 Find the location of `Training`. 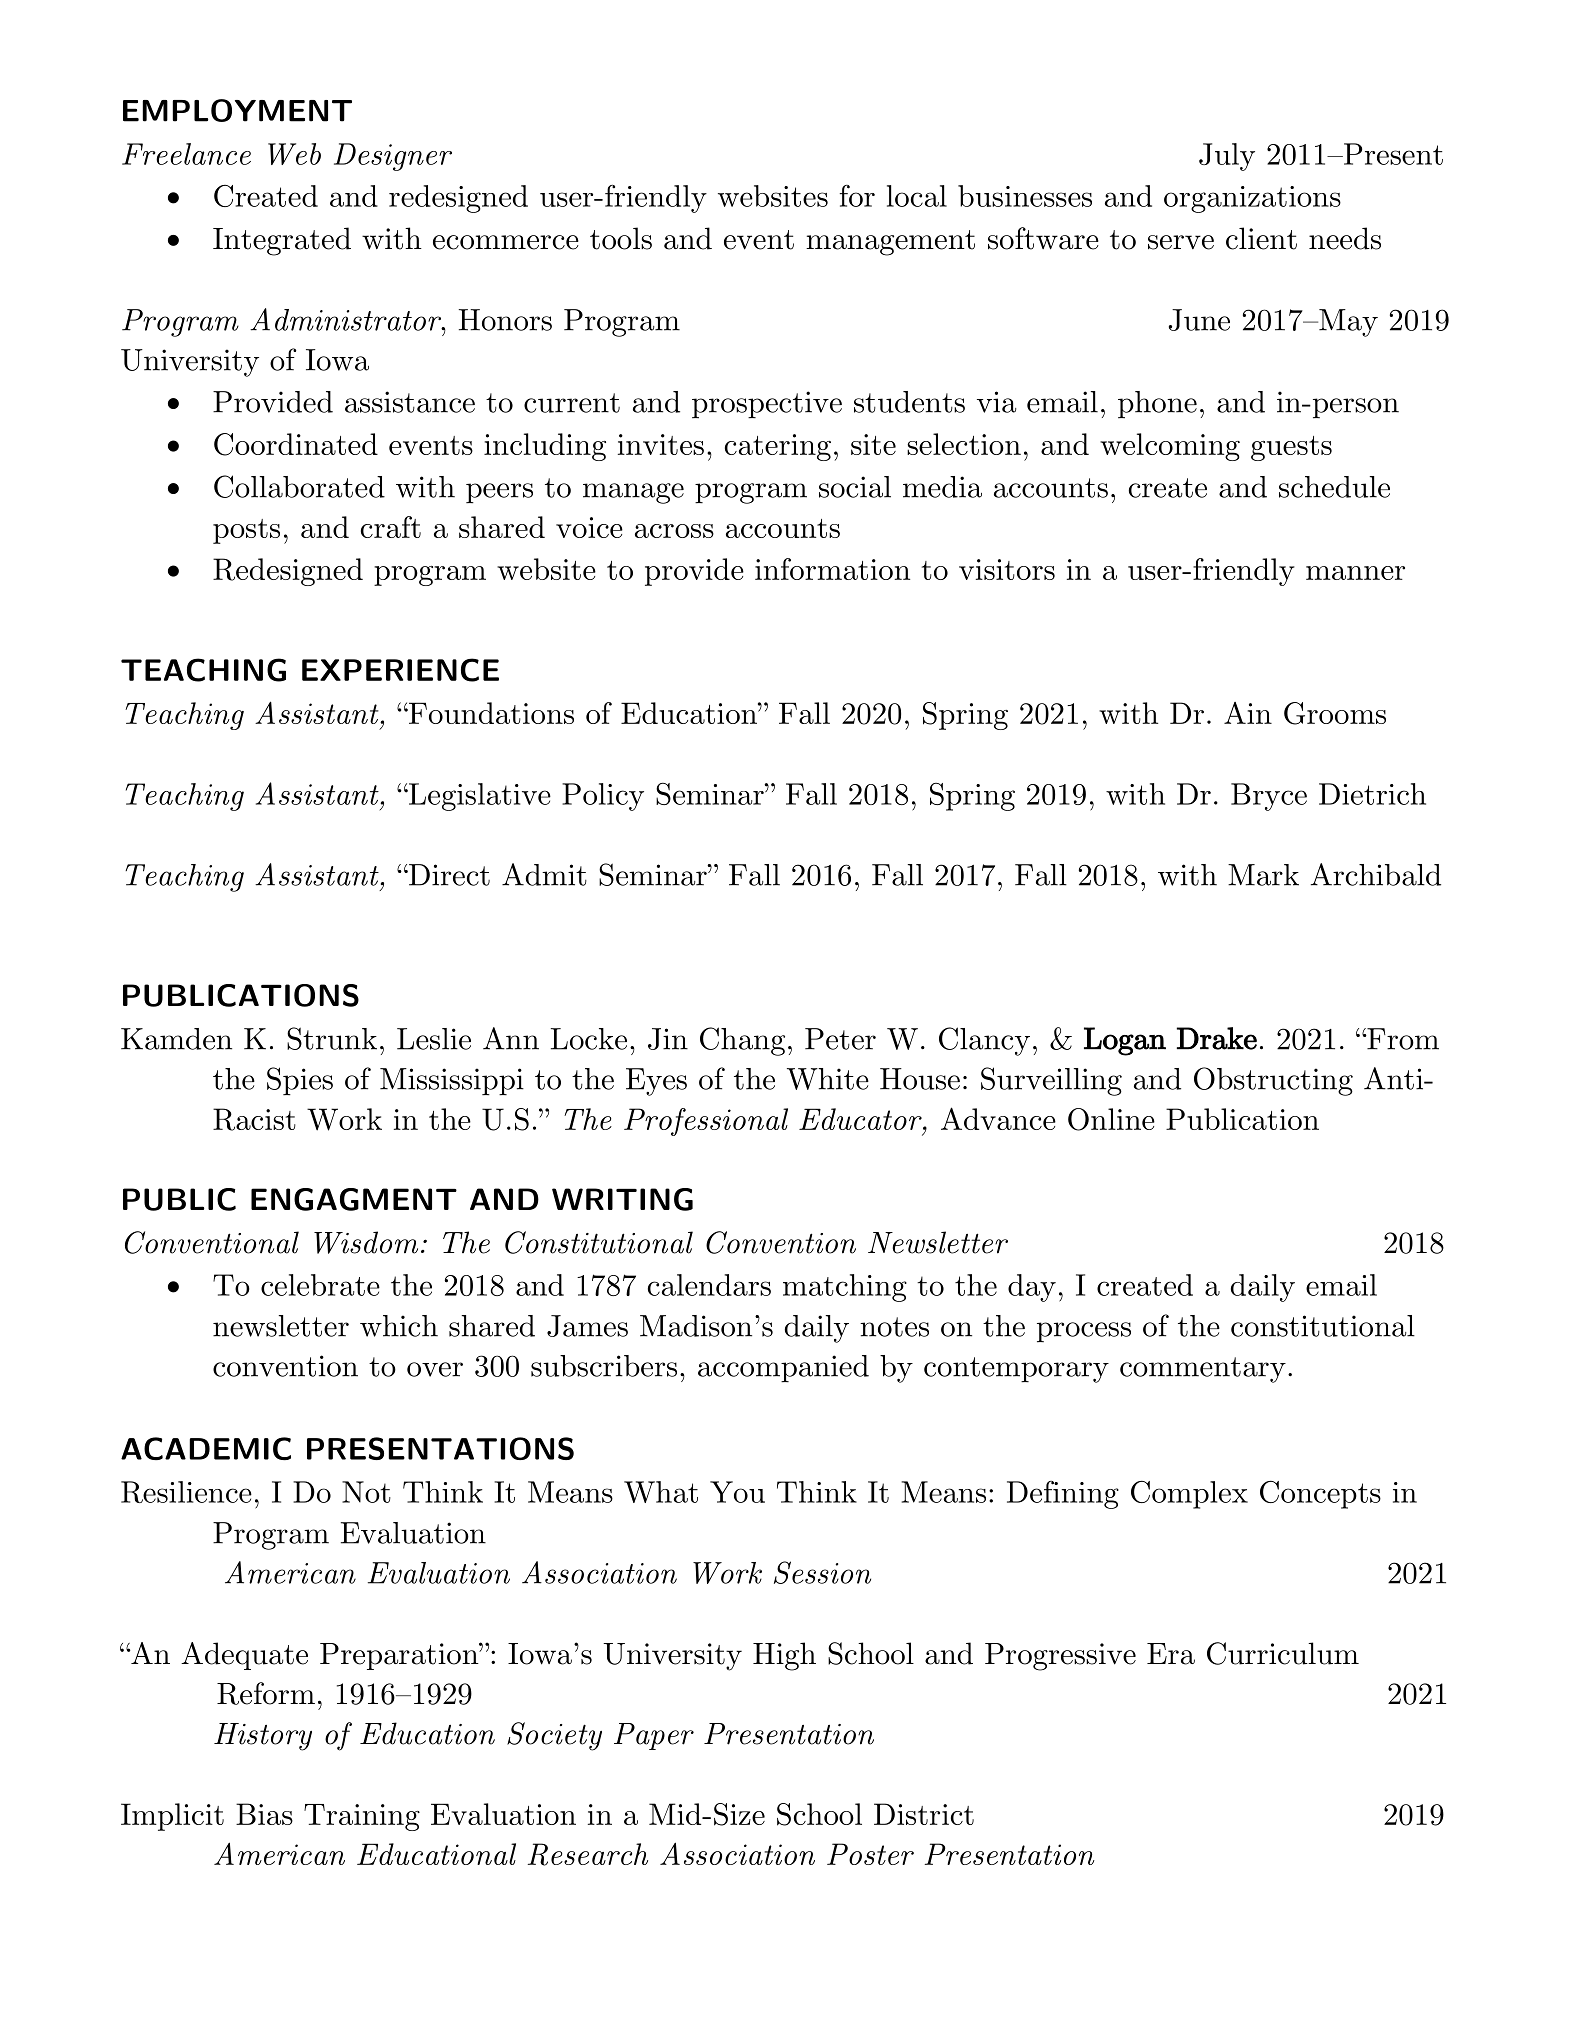

Training is located at coordinates (362, 1817).
